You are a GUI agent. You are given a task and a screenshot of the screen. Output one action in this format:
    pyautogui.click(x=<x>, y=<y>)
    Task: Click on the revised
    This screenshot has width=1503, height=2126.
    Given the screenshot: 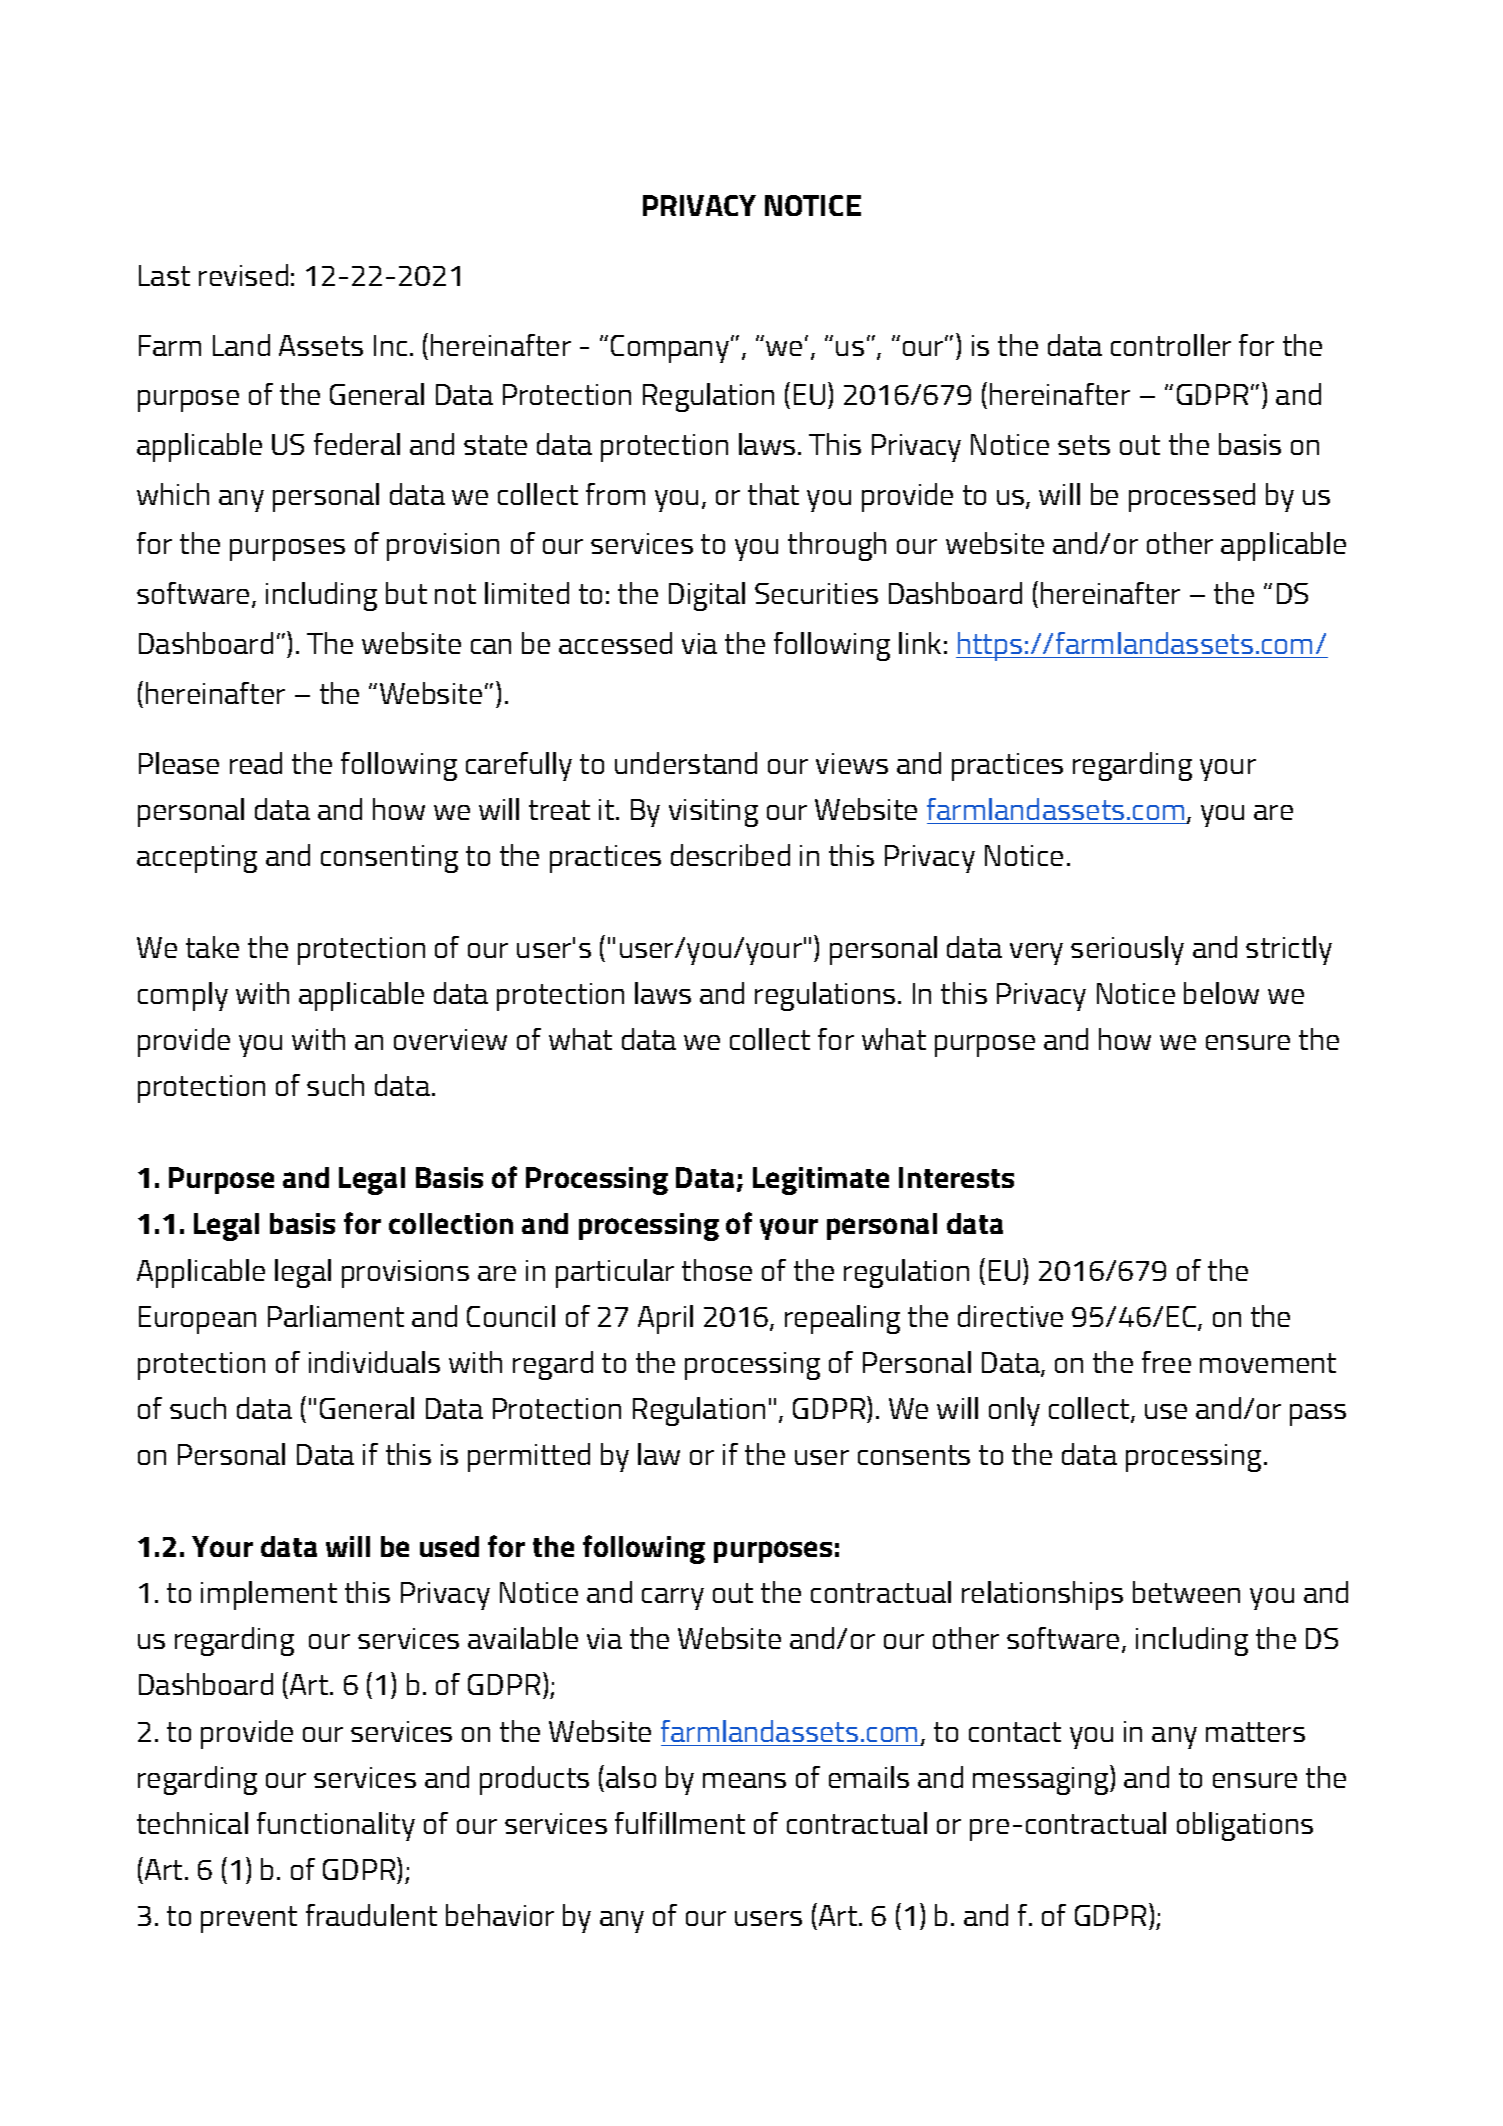 What is the action you would take?
    pyautogui.click(x=243, y=275)
